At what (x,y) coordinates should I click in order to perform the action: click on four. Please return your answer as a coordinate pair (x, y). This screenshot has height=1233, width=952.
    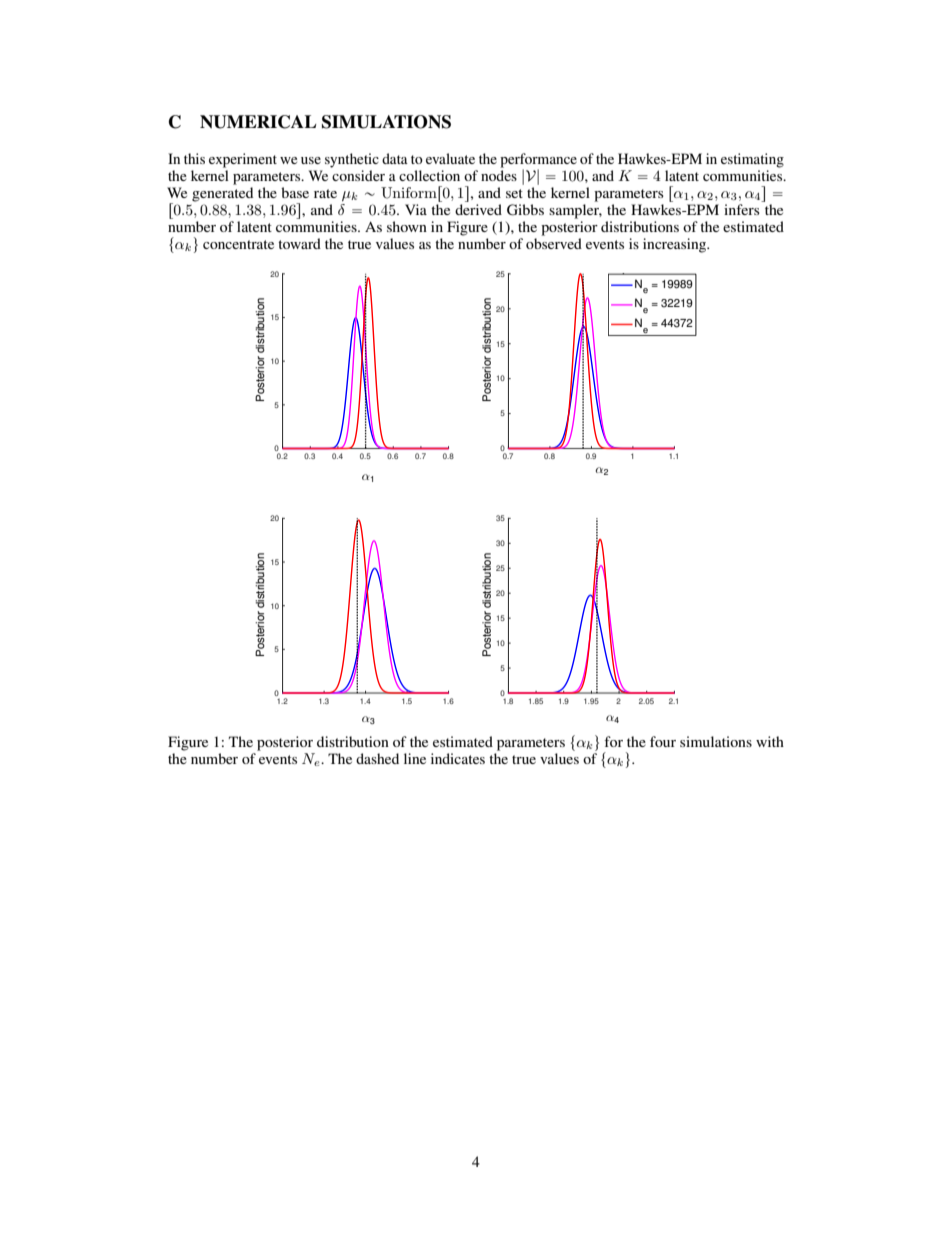
    Looking at the image, I should click on (663, 741).
